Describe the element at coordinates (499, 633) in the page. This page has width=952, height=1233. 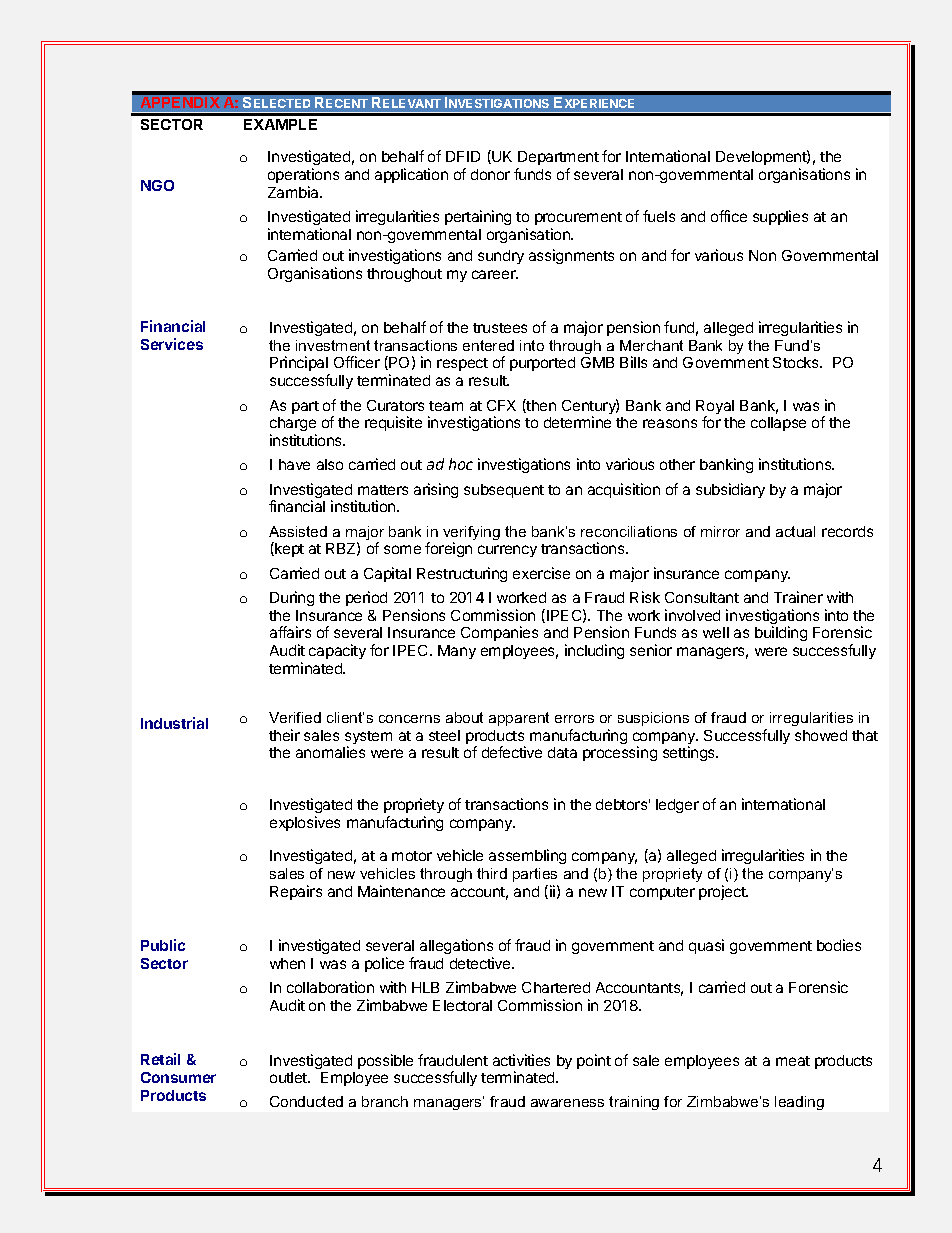
I see `Companies` at that location.
